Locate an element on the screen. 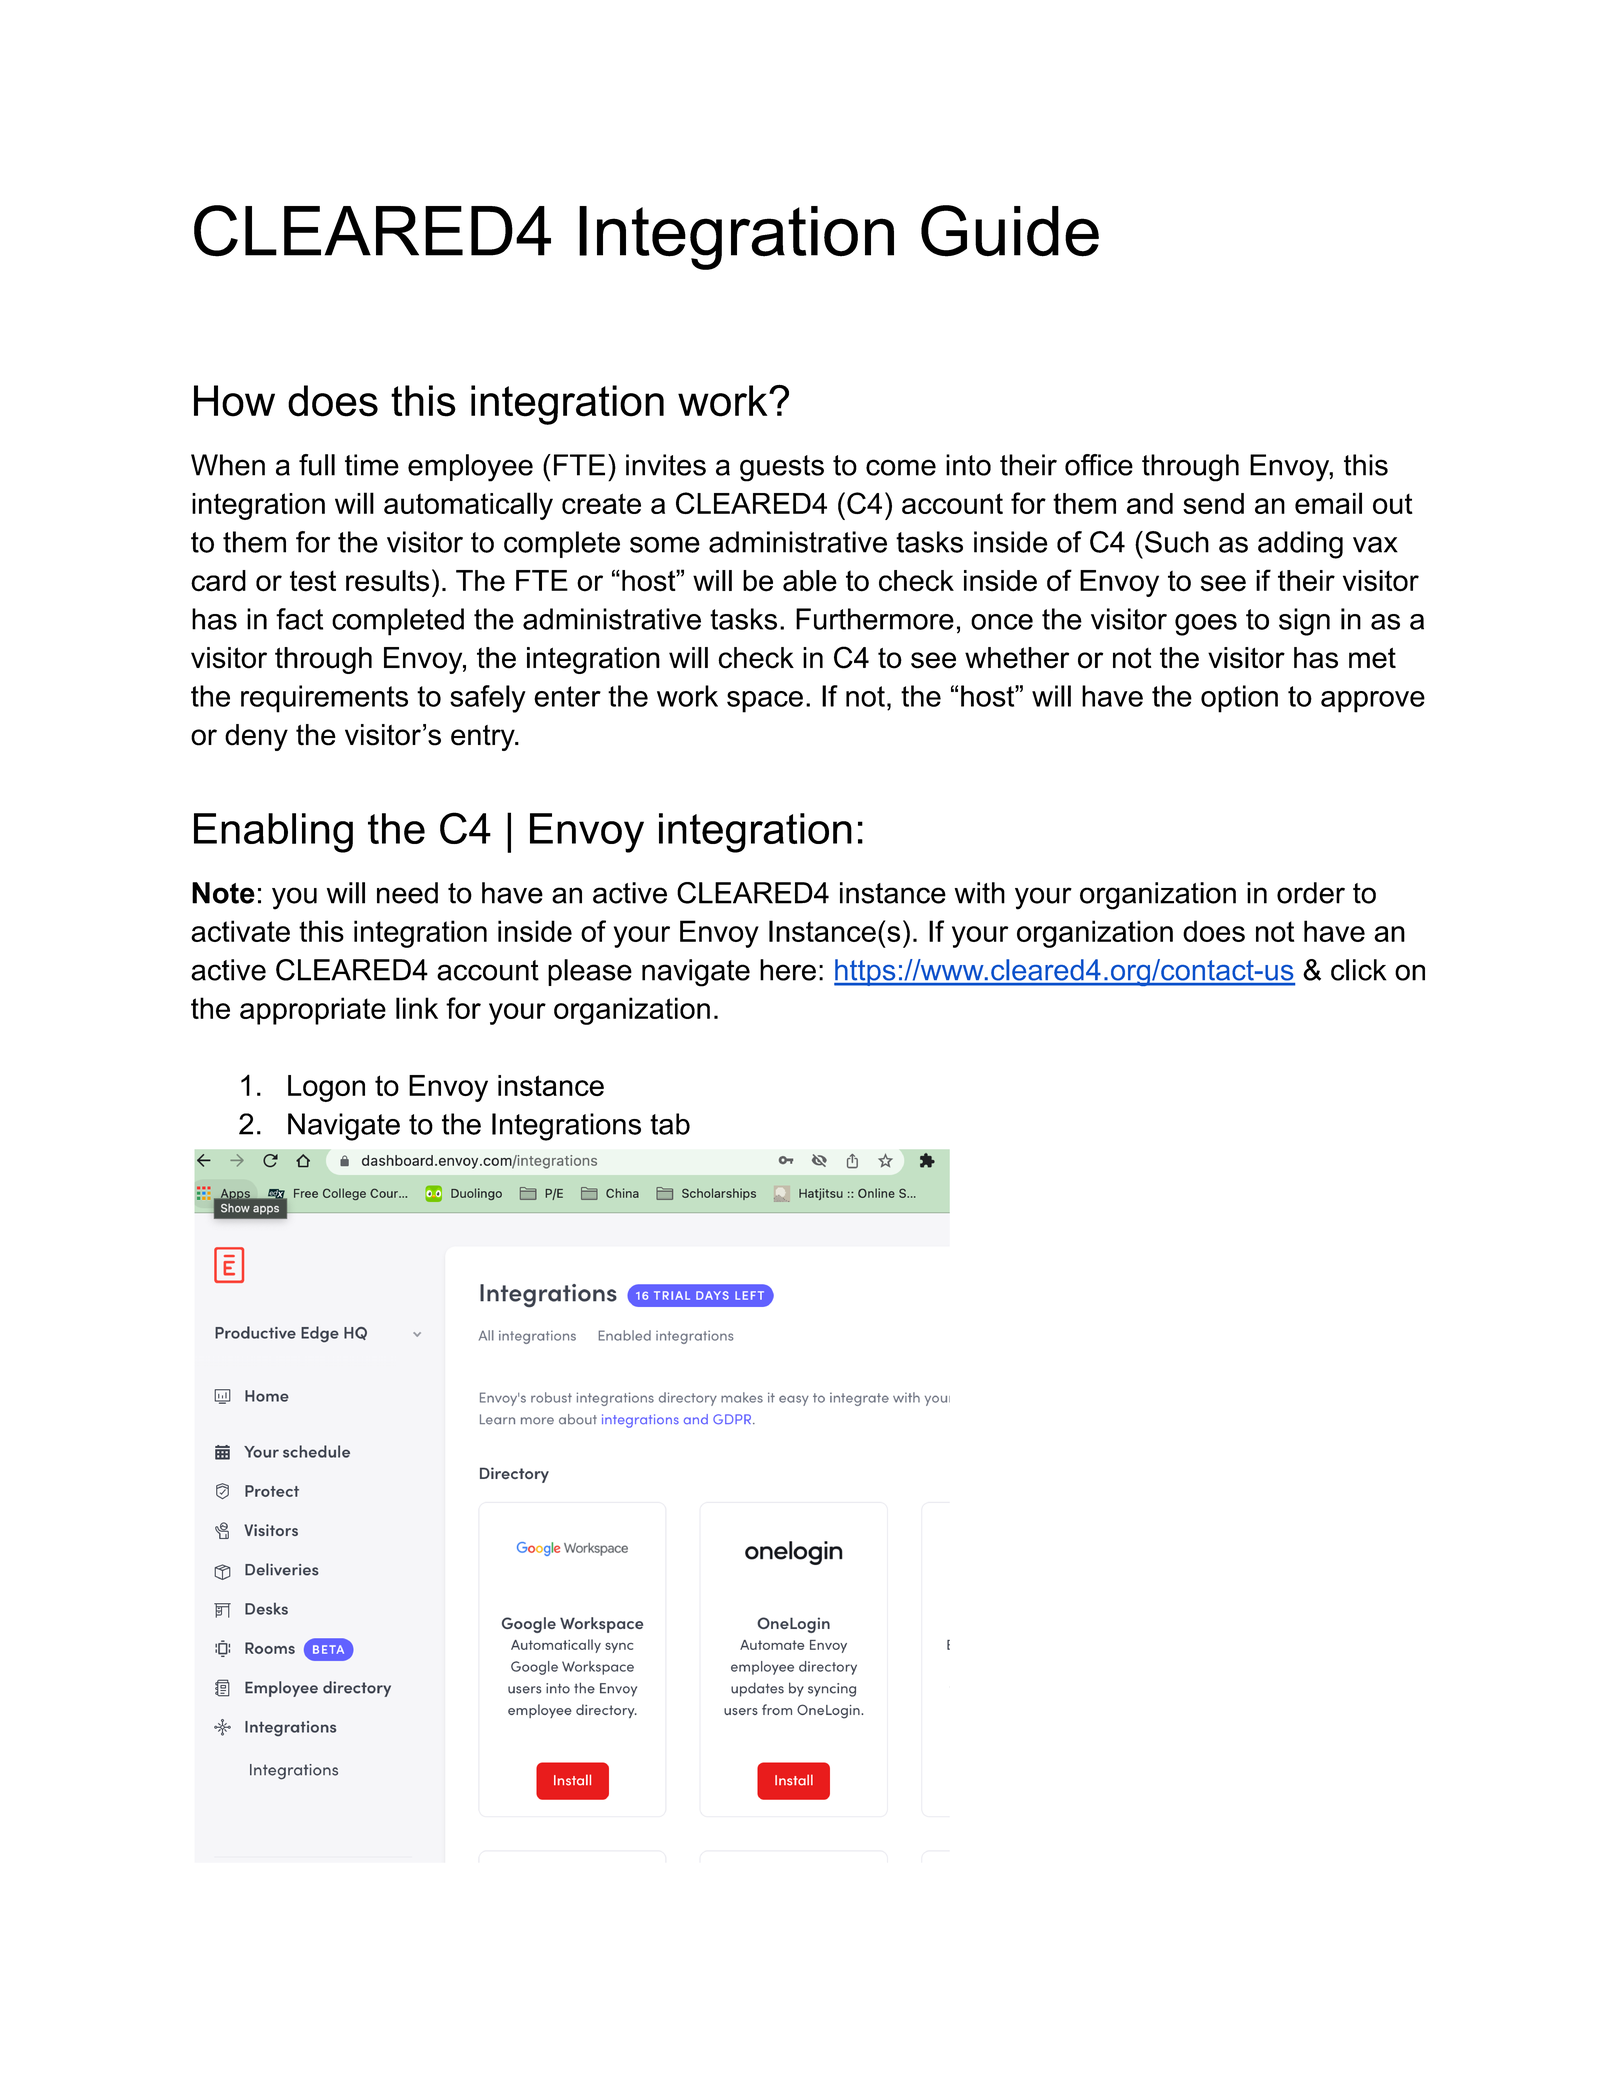 The image size is (1621, 2098). office is located at coordinates (1099, 465).
